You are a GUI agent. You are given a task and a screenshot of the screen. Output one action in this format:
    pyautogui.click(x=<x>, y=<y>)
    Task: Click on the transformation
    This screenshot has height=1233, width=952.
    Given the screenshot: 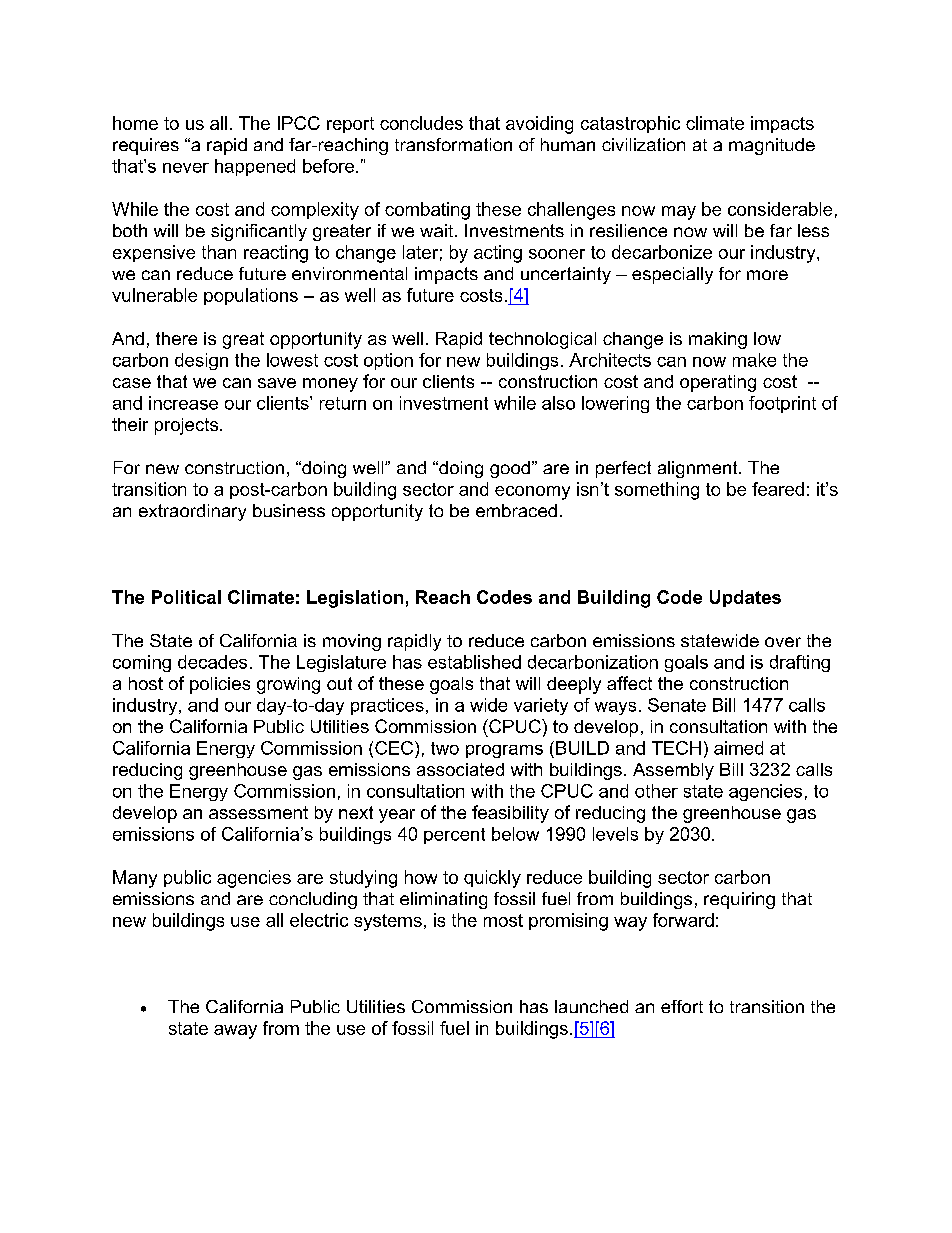 What is the action you would take?
    pyautogui.click(x=453, y=144)
